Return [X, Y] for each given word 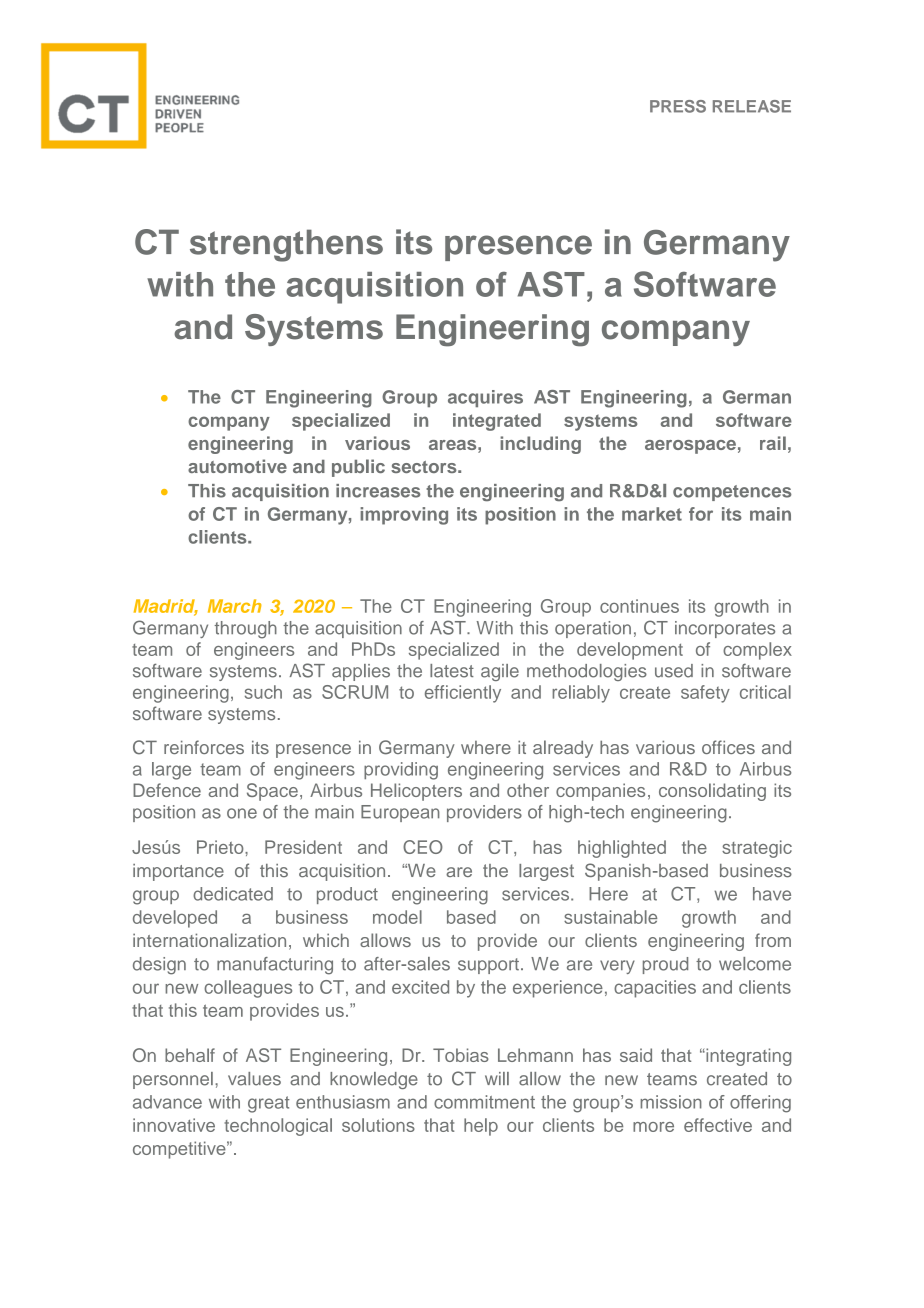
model [397, 917]
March [235, 606]
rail [773, 443]
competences [732, 493]
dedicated [233, 894]
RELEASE [752, 106]
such [263, 692]
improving [404, 516]
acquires [485, 398]
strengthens [286, 245]
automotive [237, 466]
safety [705, 694]
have [772, 894]
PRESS [678, 106]
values [254, 1079]
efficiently [463, 694]
